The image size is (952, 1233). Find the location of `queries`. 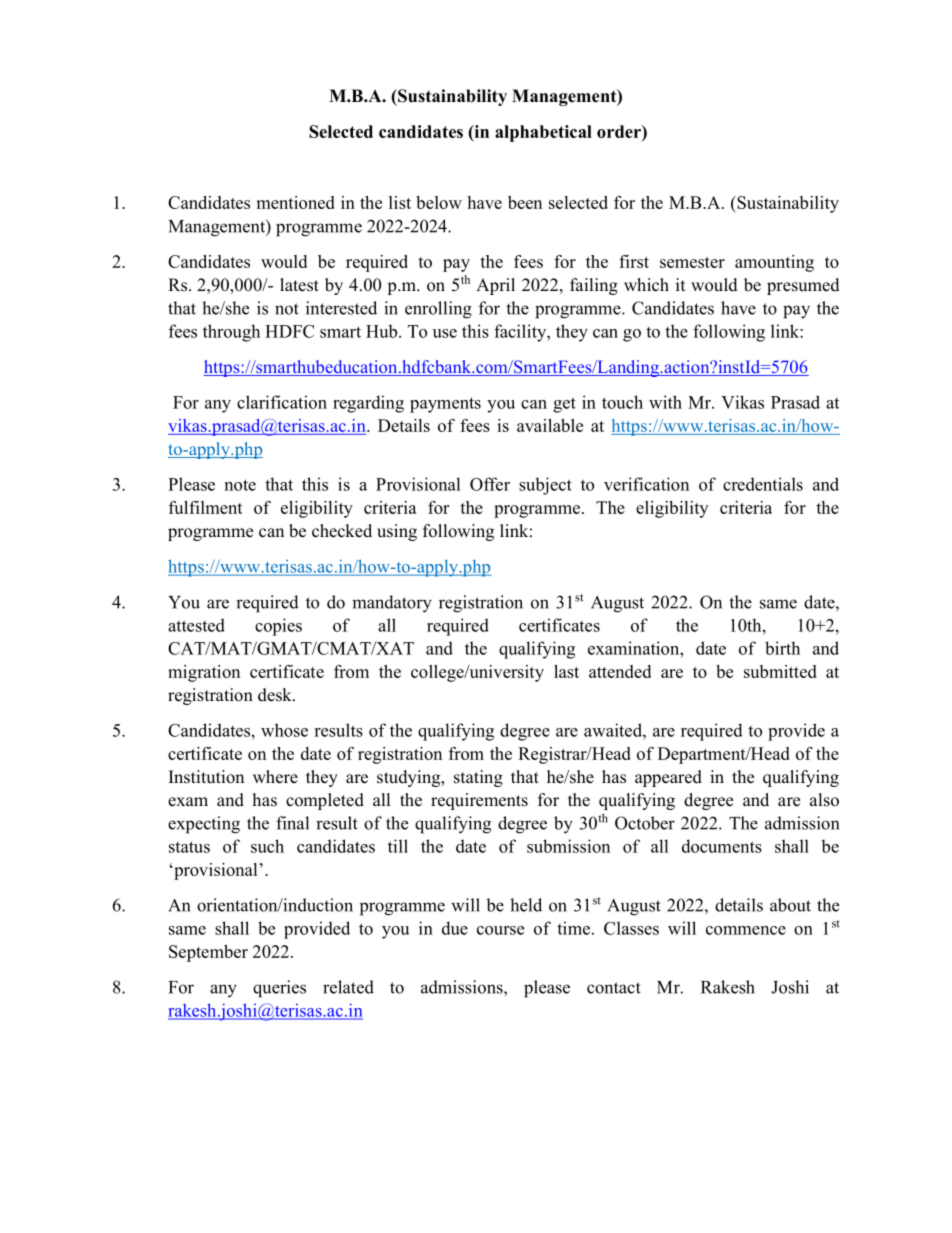

queries is located at coordinates (279, 989).
